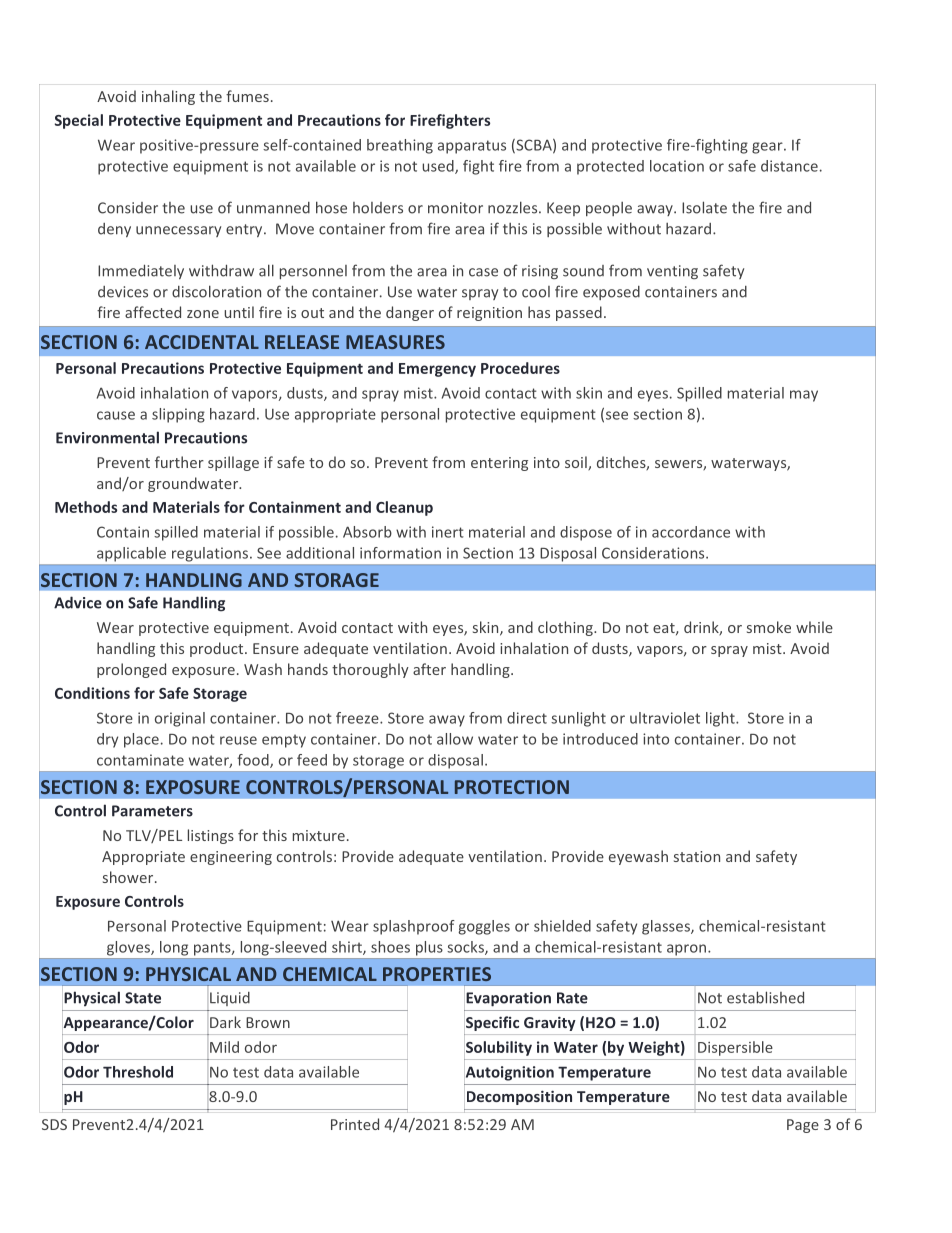 This screenshot has height=1233, width=952. What do you see at coordinates (78, 602) in the screenshot?
I see `Advice` at bounding box center [78, 602].
